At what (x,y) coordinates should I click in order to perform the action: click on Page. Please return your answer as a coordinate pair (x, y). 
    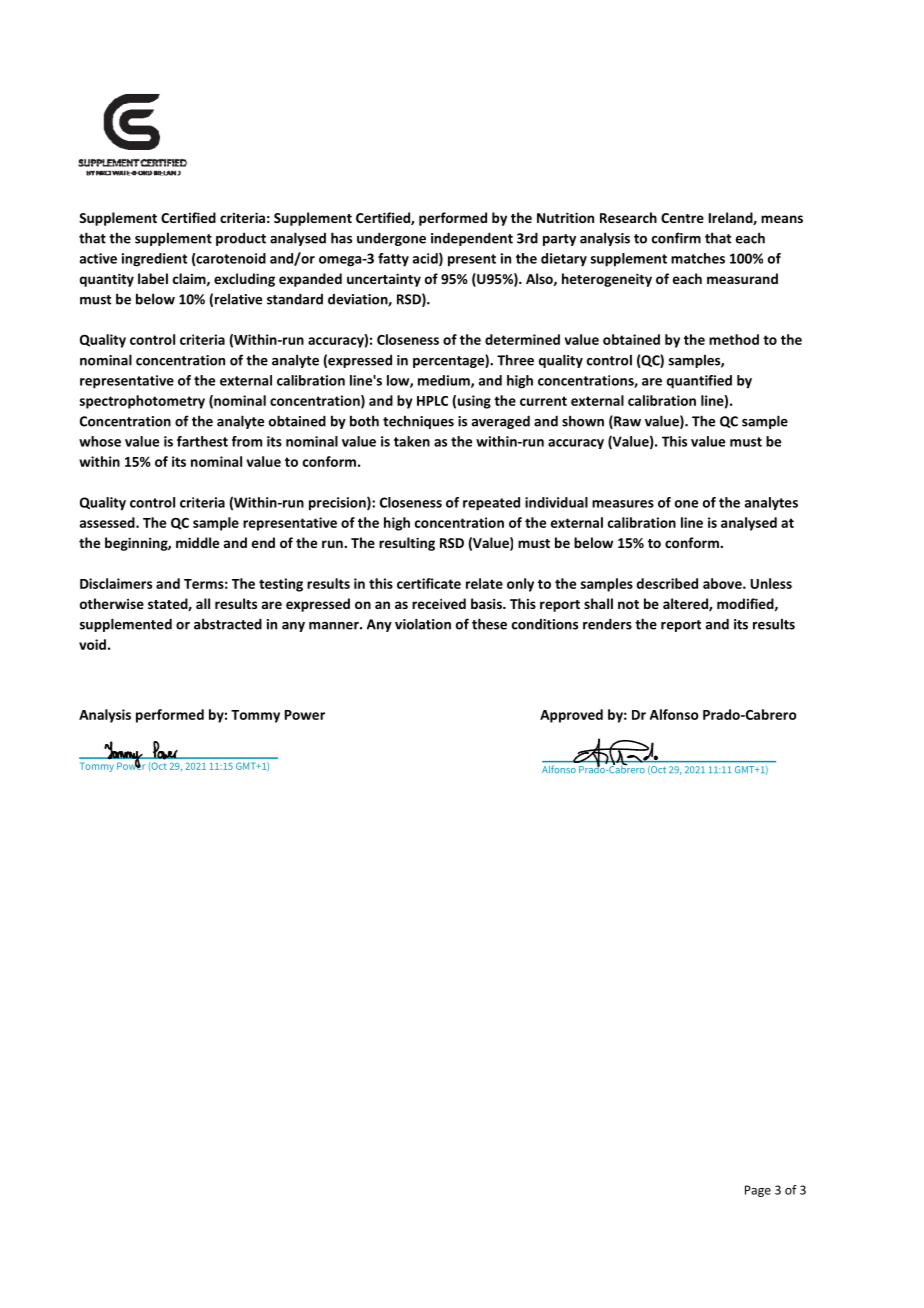
    Looking at the image, I should click on (758, 1191).
